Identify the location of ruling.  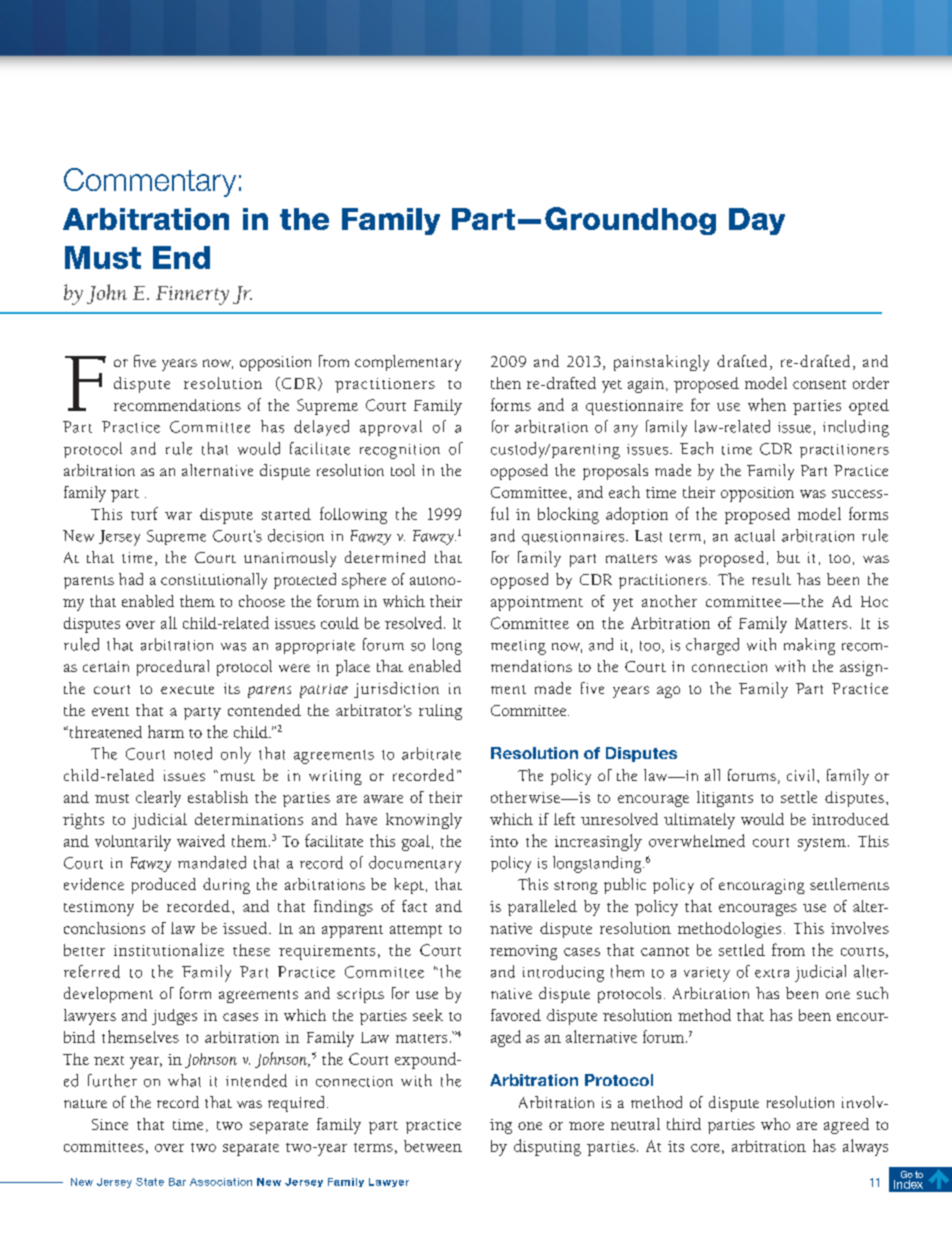
(440, 712).
